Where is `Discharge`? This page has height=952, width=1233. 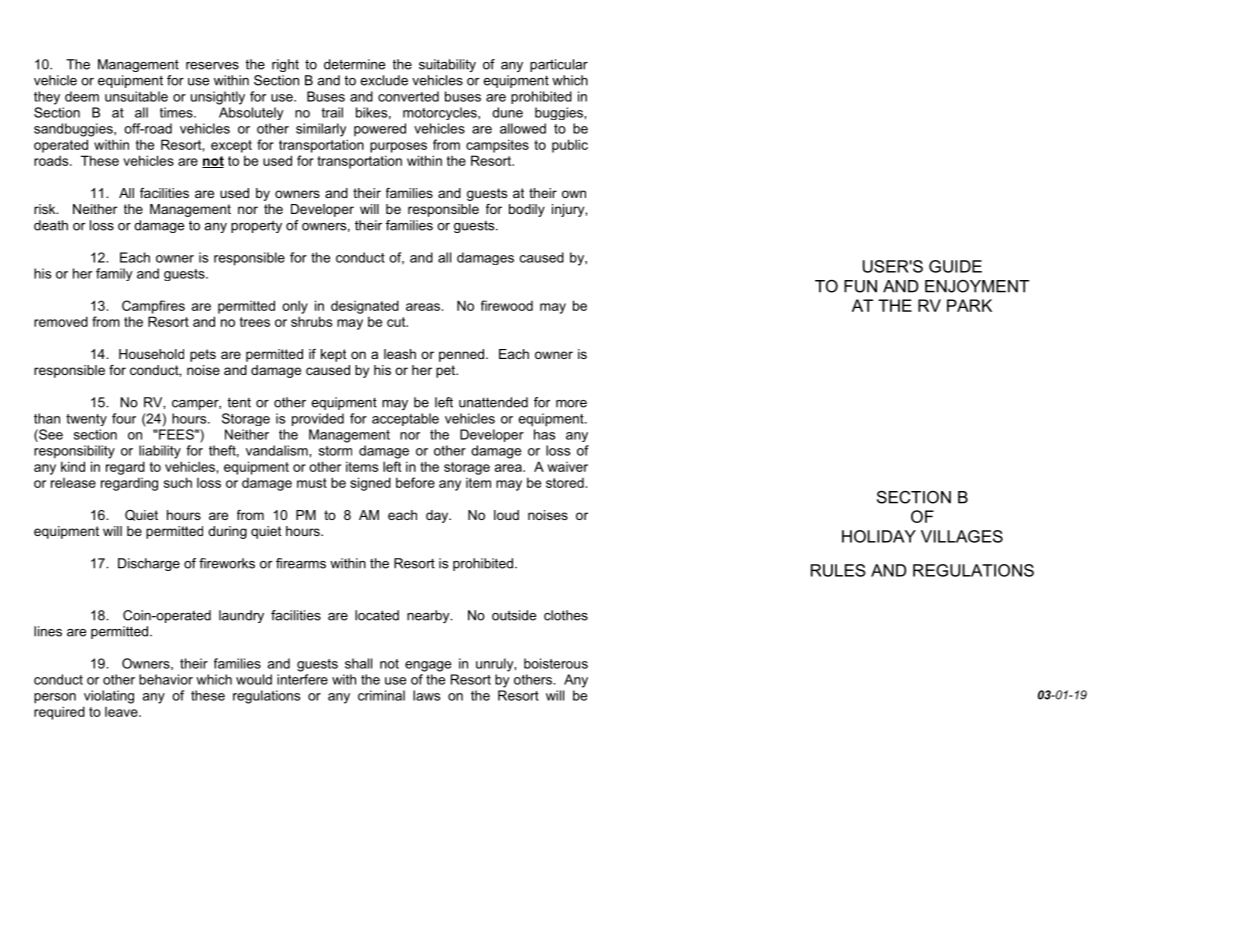
Discharge is located at coordinates (149, 564).
